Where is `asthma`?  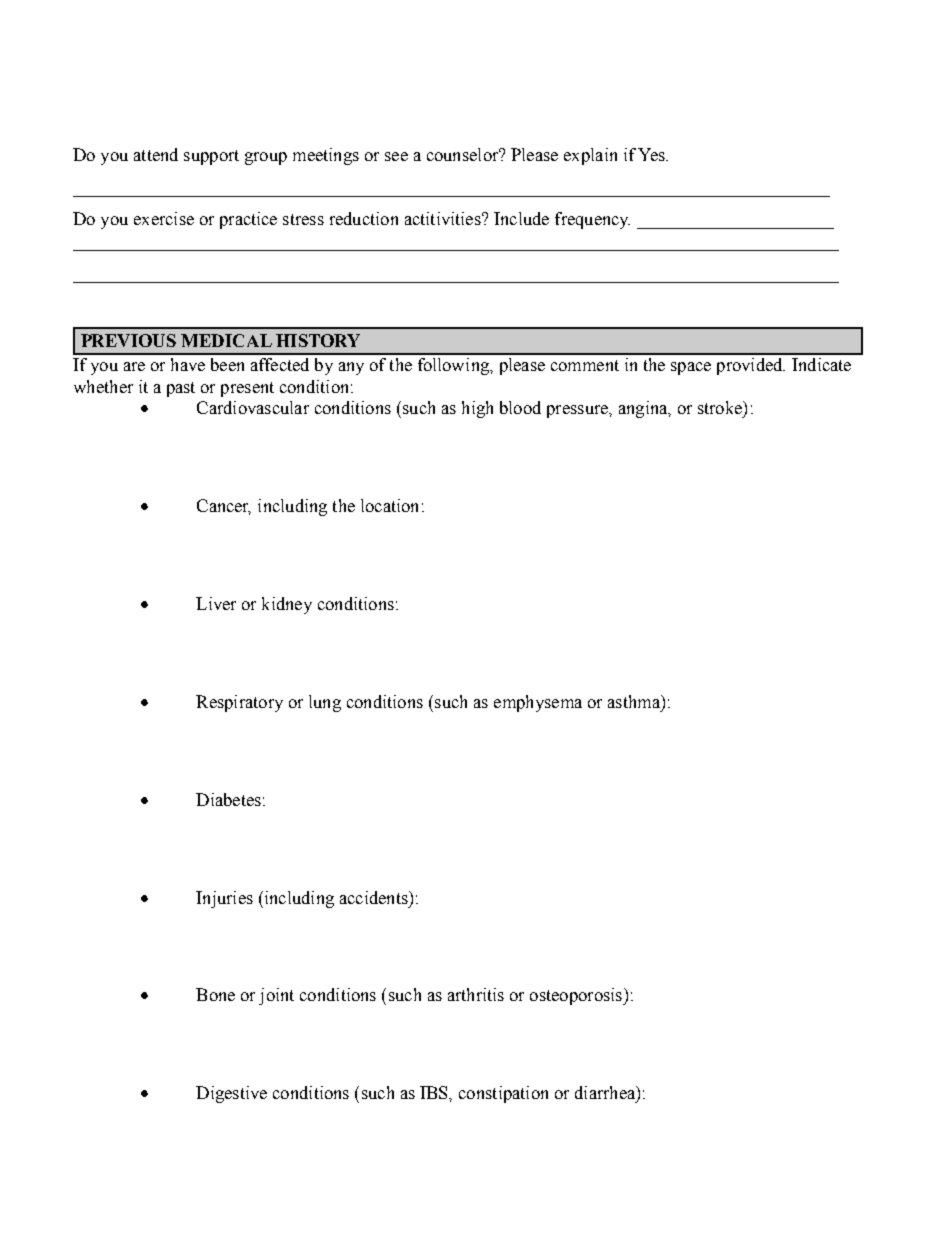 asthma is located at coordinates (635, 701).
